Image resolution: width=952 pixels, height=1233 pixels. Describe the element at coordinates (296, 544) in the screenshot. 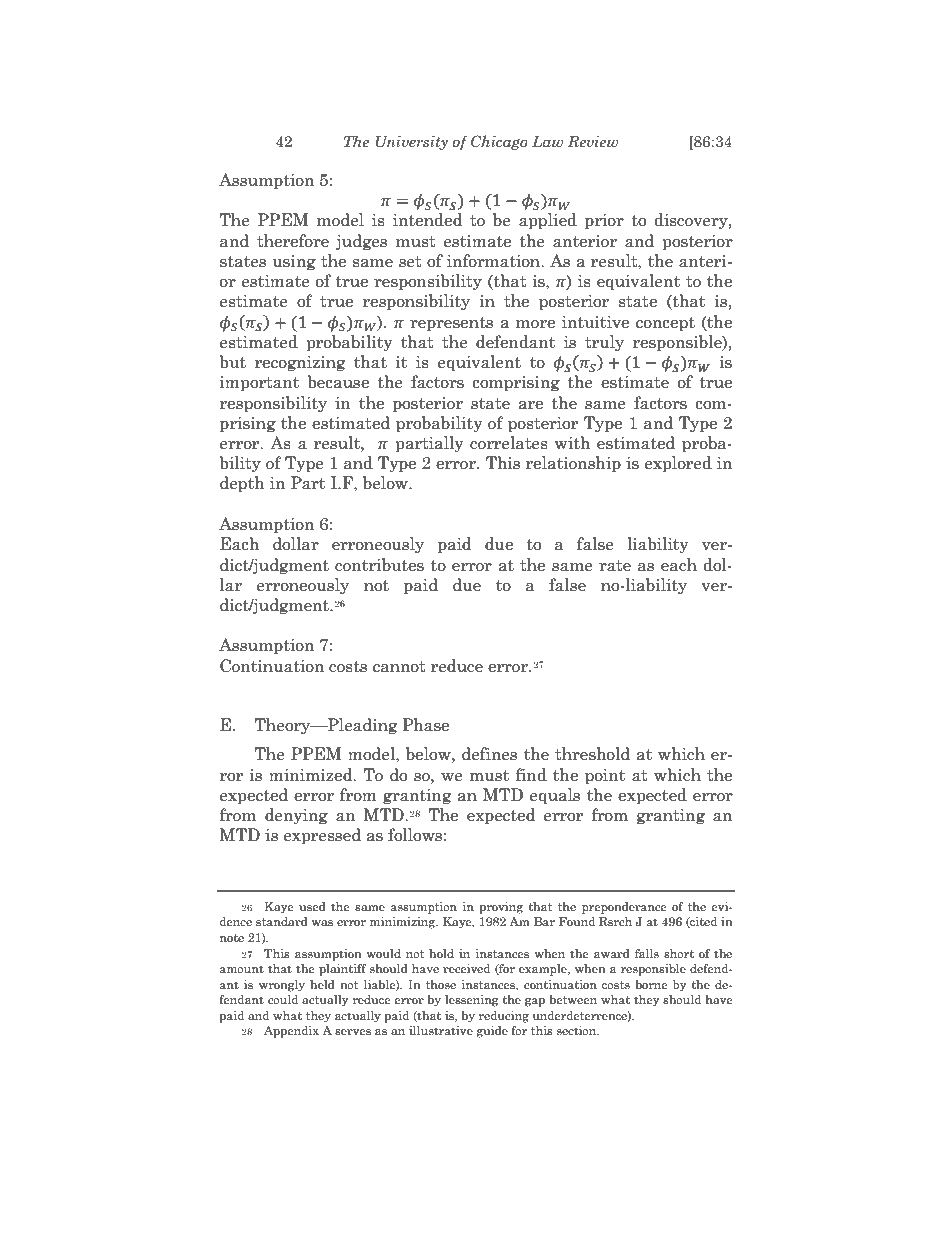

I see `dollar` at that location.
